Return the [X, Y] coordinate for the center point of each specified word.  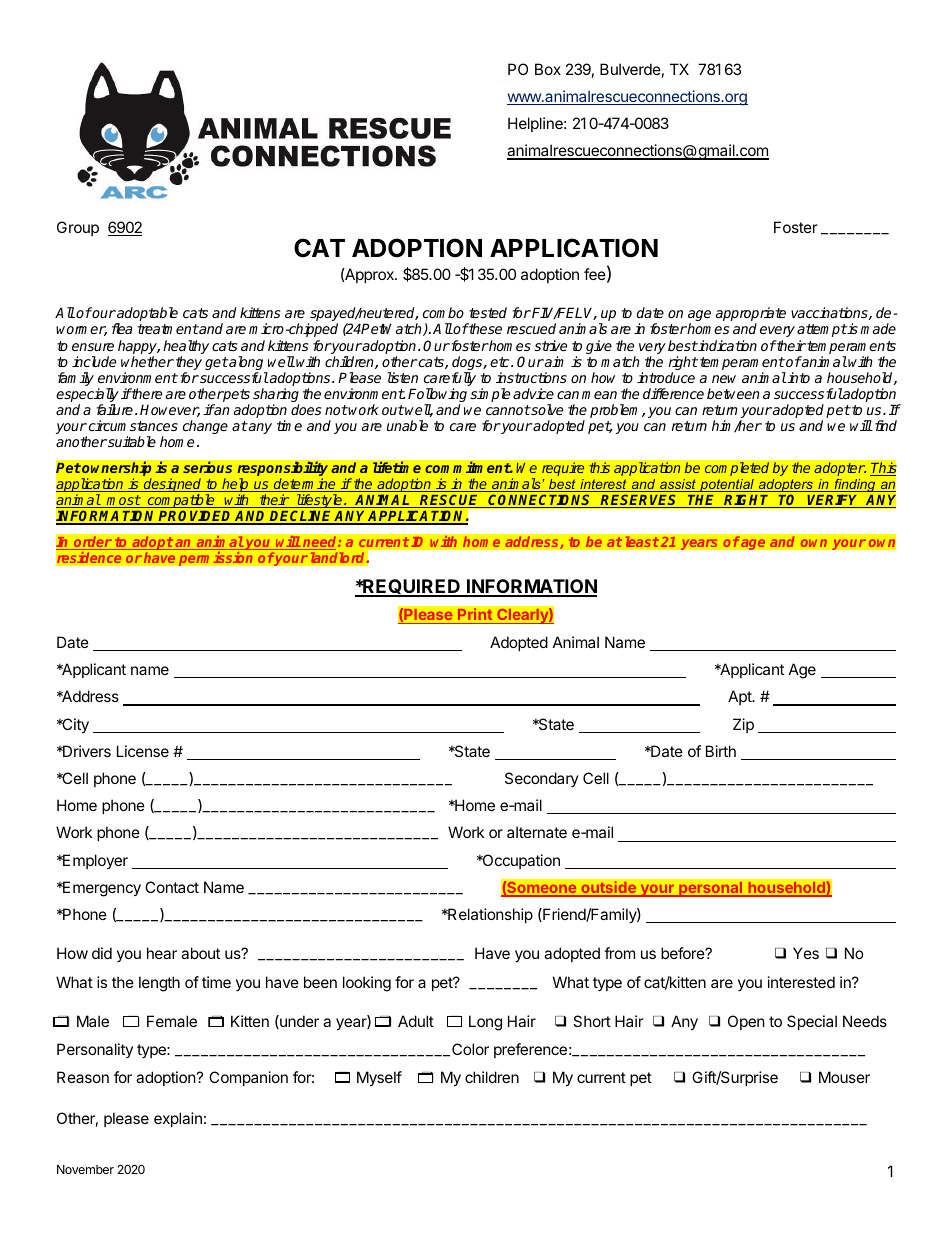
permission [215, 558]
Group [78, 228]
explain [178, 1119]
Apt [740, 697]
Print [475, 614]
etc [501, 362]
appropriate [751, 315]
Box [548, 69]
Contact [172, 887]
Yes [806, 953]
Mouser [844, 1077]
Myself [379, 1078]
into [798, 377]
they [189, 364]
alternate [537, 832]
